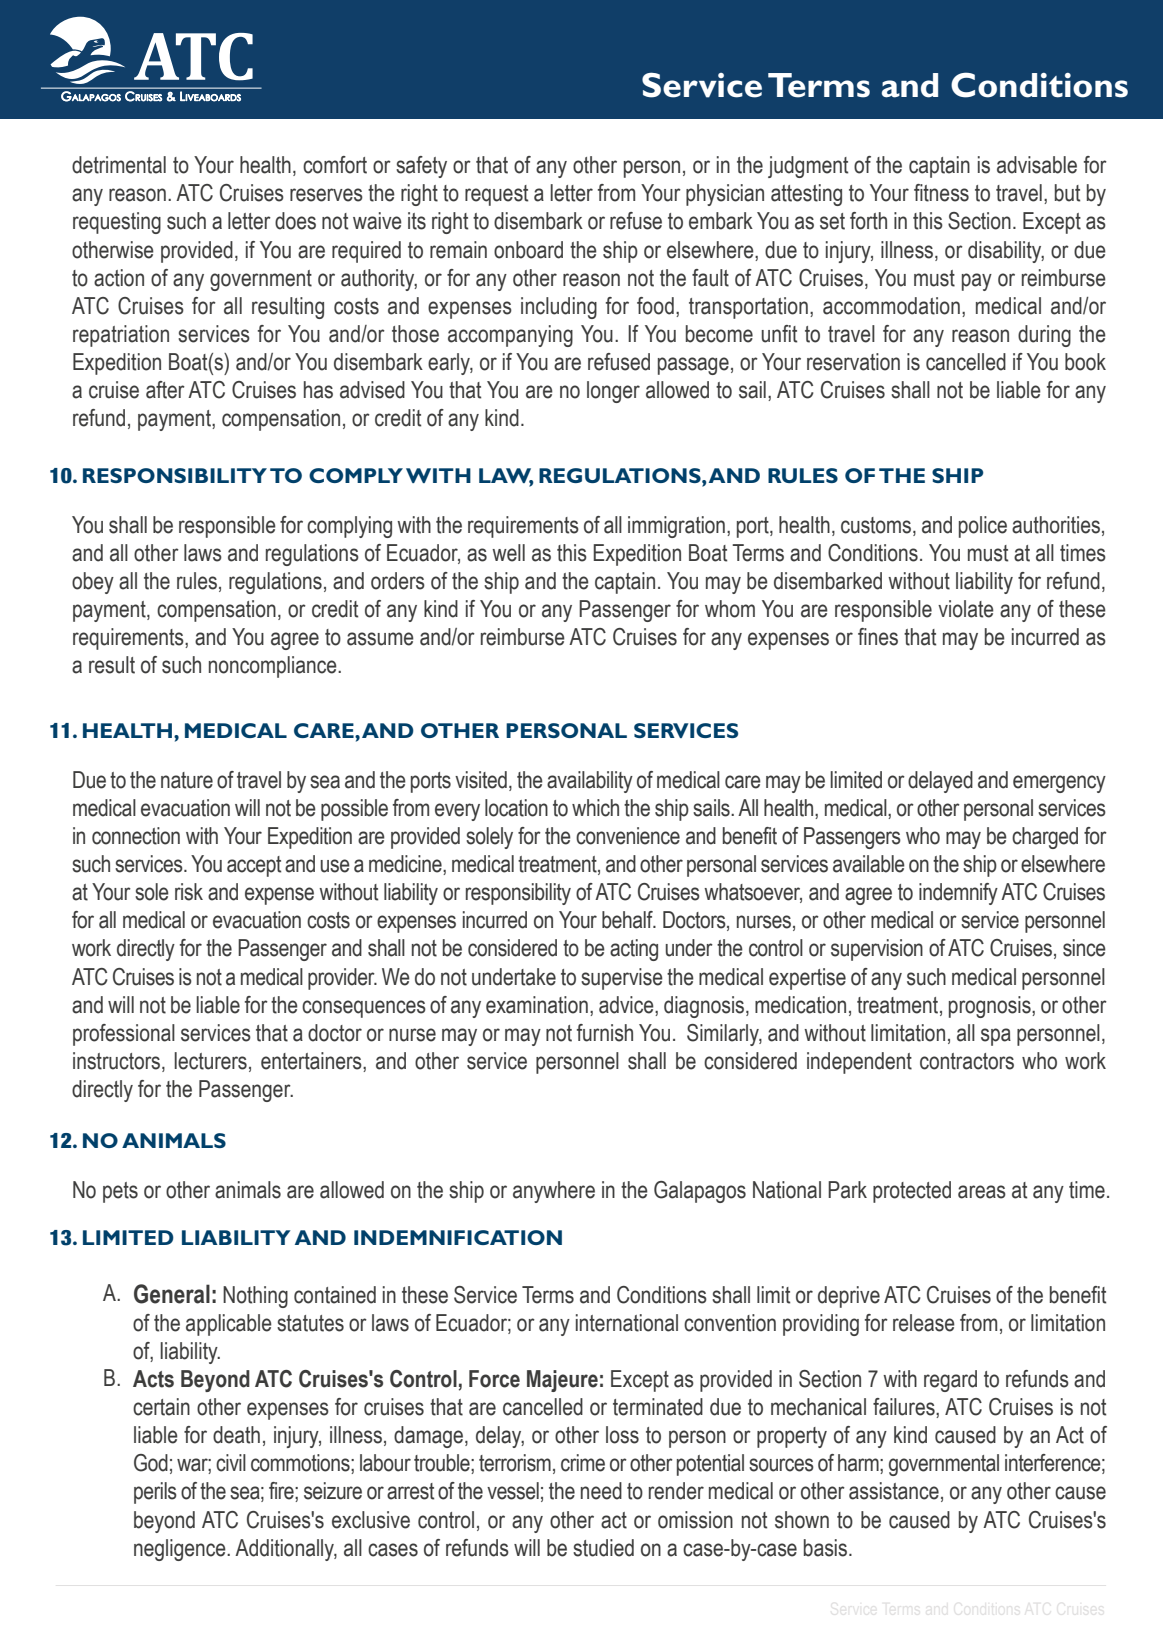 Image resolution: width=1163 pixels, height=1644 pixels. I want to click on lecturers, so click(210, 1061).
